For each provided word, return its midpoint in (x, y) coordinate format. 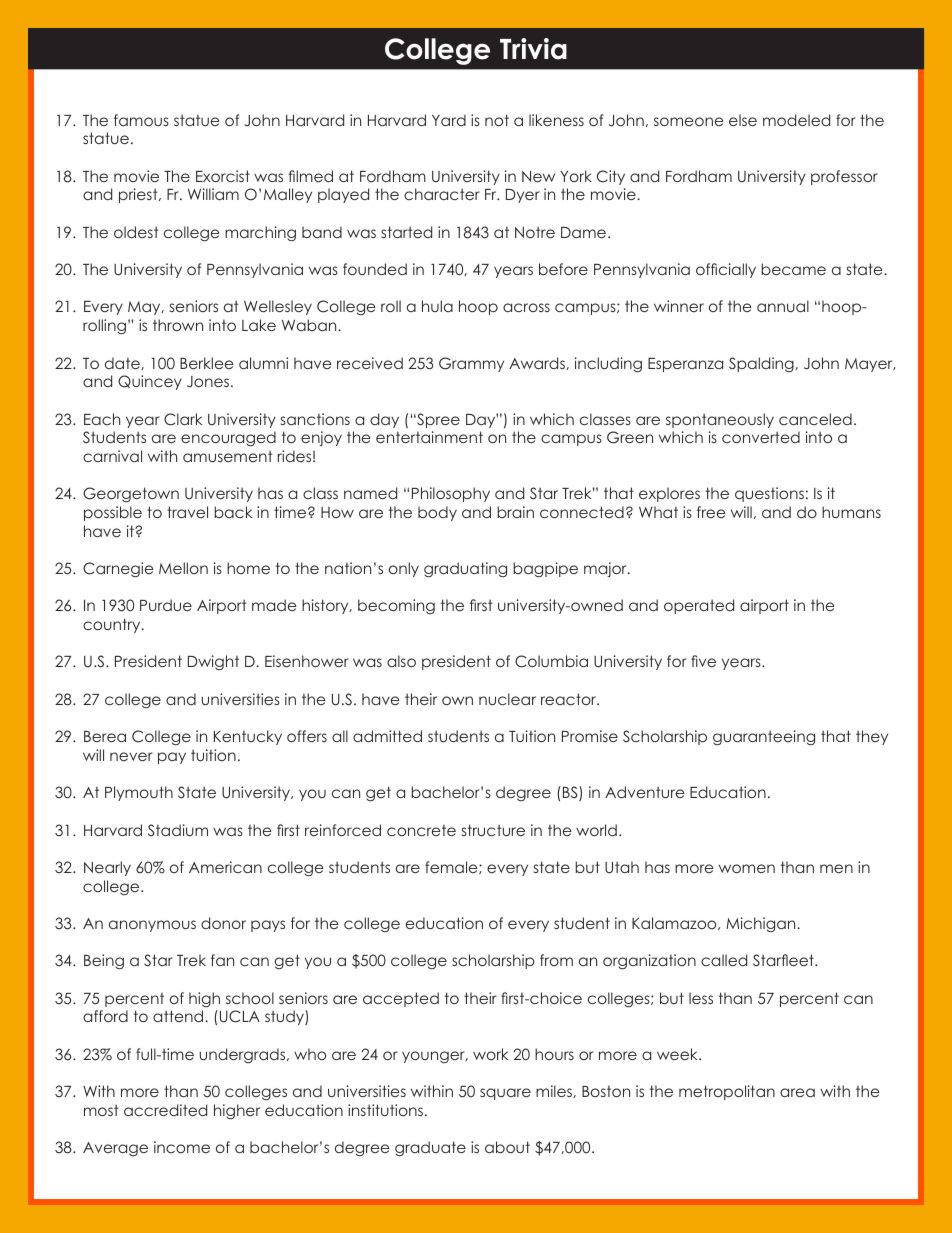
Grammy (471, 364)
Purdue (166, 605)
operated (699, 606)
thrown (178, 325)
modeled (796, 120)
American (225, 867)
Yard (449, 120)
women (747, 868)
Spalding (762, 364)
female (452, 867)
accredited (165, 1110)
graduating (465, 569)
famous (141, 120)
